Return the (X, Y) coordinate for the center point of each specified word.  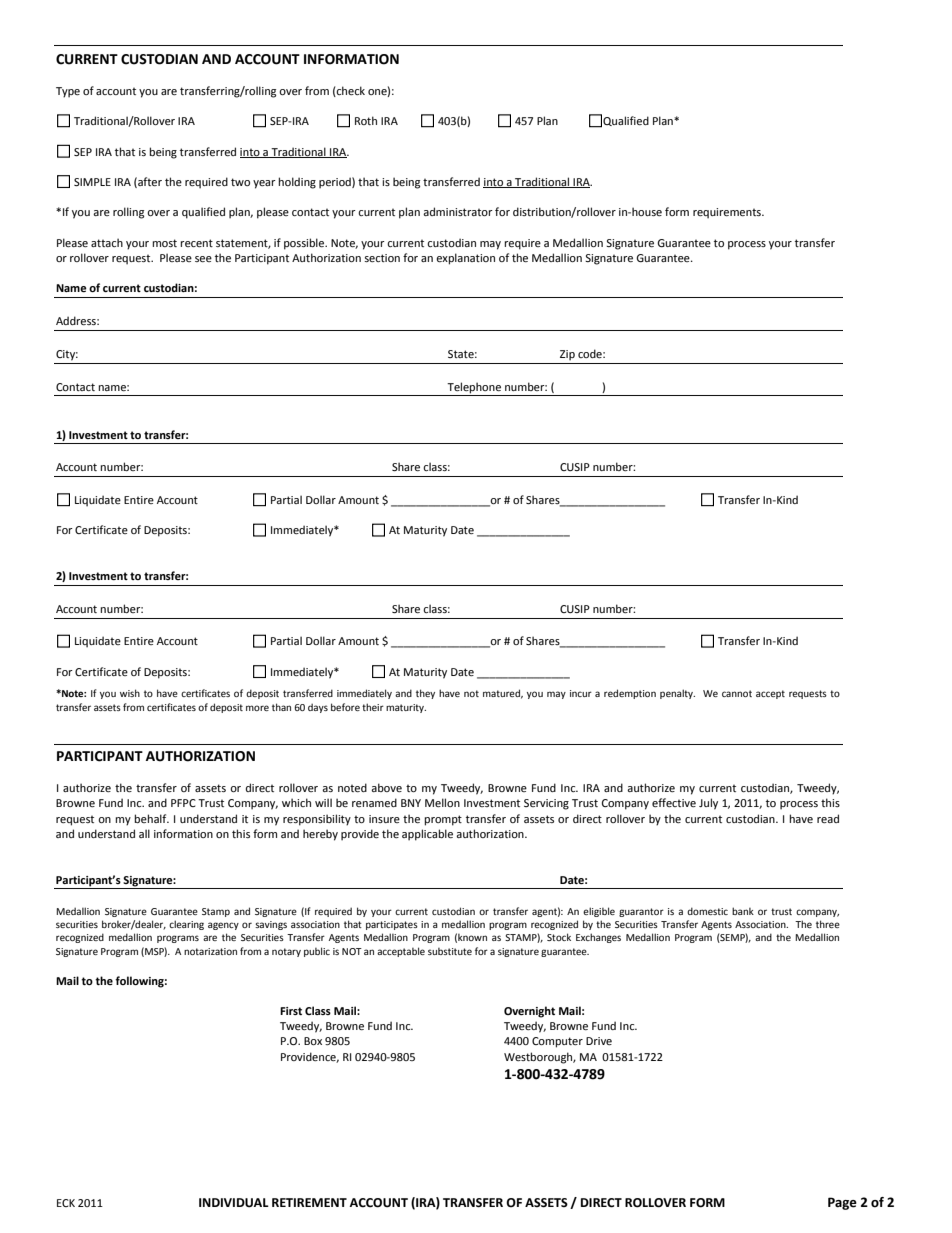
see (203, 259)
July (708, 804)
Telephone (474, 388)
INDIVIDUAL (234, 1203)
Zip (567, 355)
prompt (443, 820)
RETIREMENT (309, 1202)
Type (68, 92)
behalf (151, 818)
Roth (366, 120)
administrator (458, 211)
